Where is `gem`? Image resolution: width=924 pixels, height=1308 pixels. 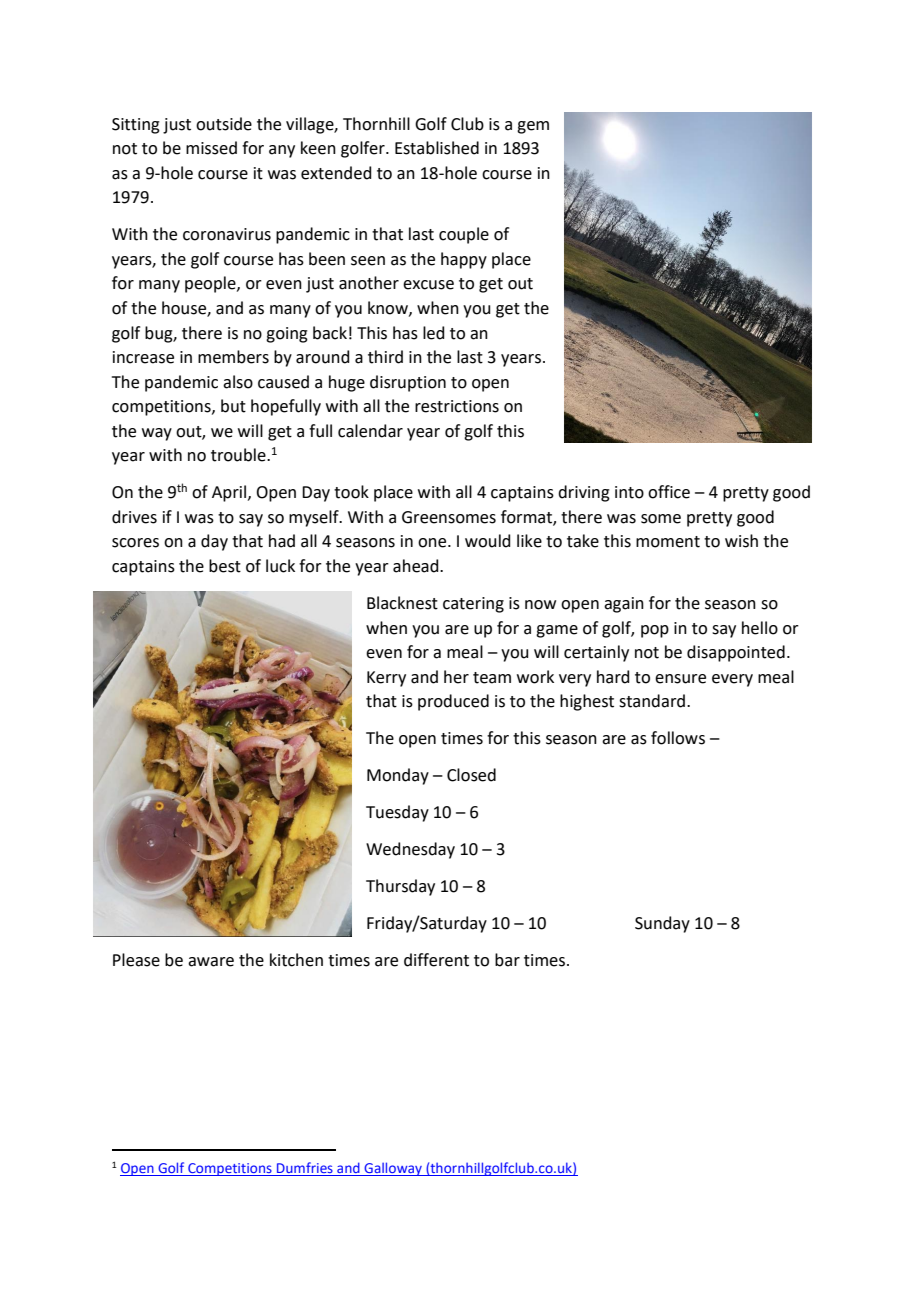 gem is located at coordinates (533, 127).
